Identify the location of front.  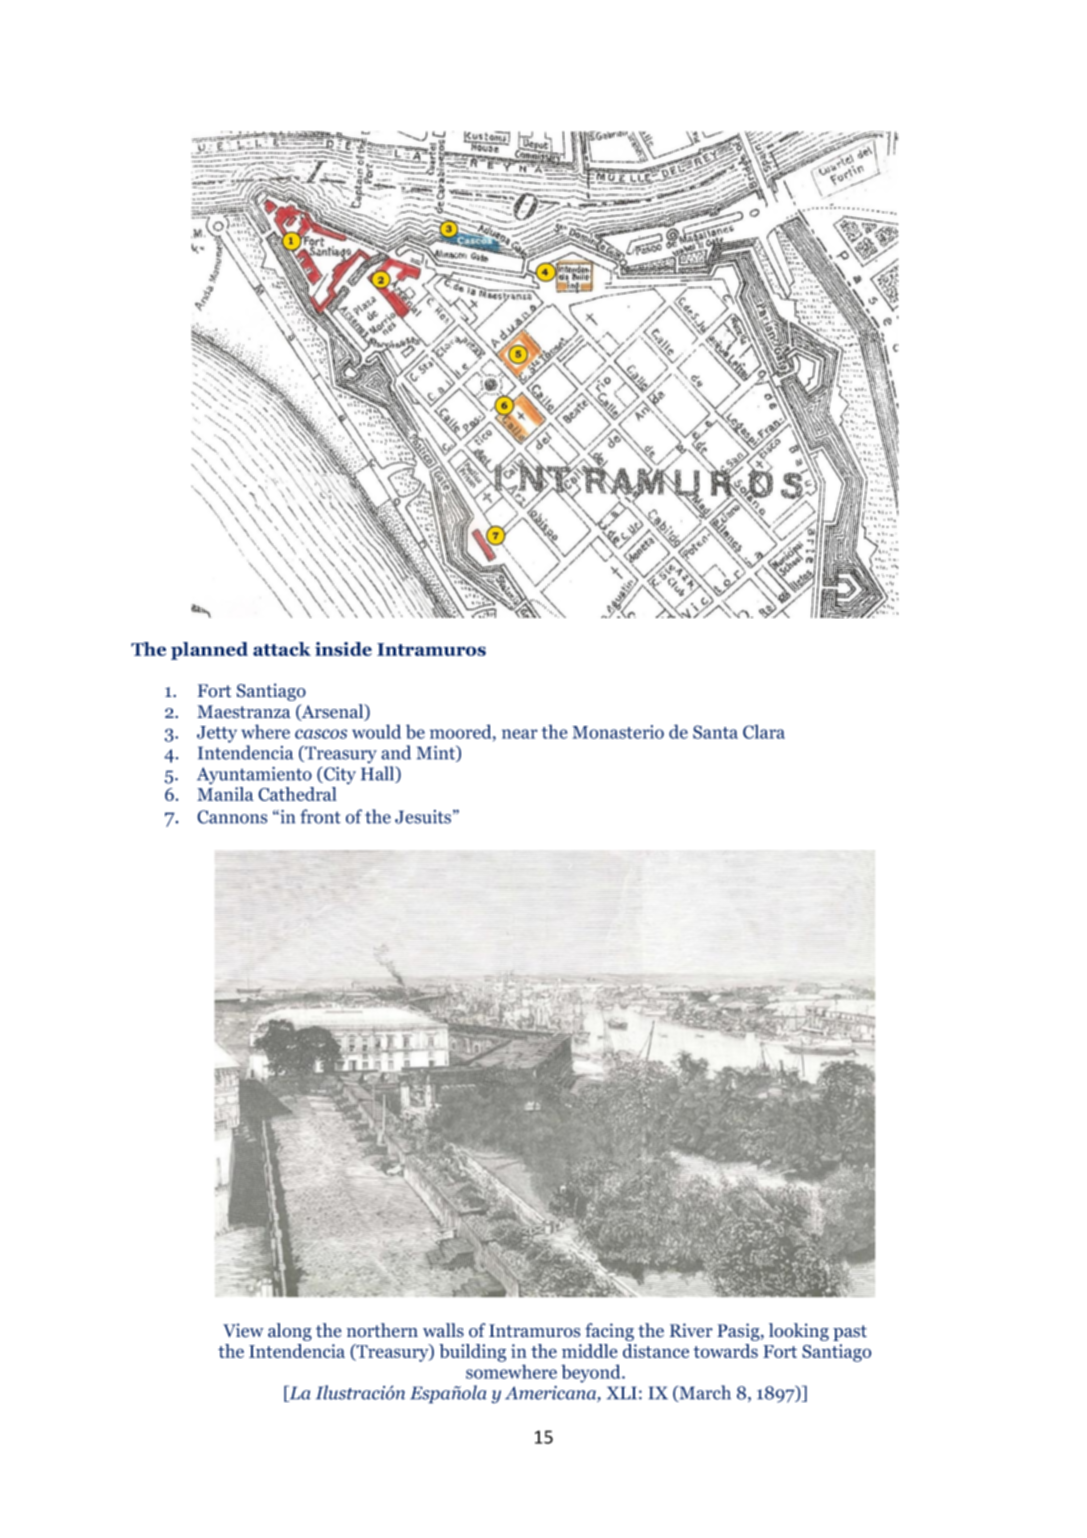
(320, 816).
